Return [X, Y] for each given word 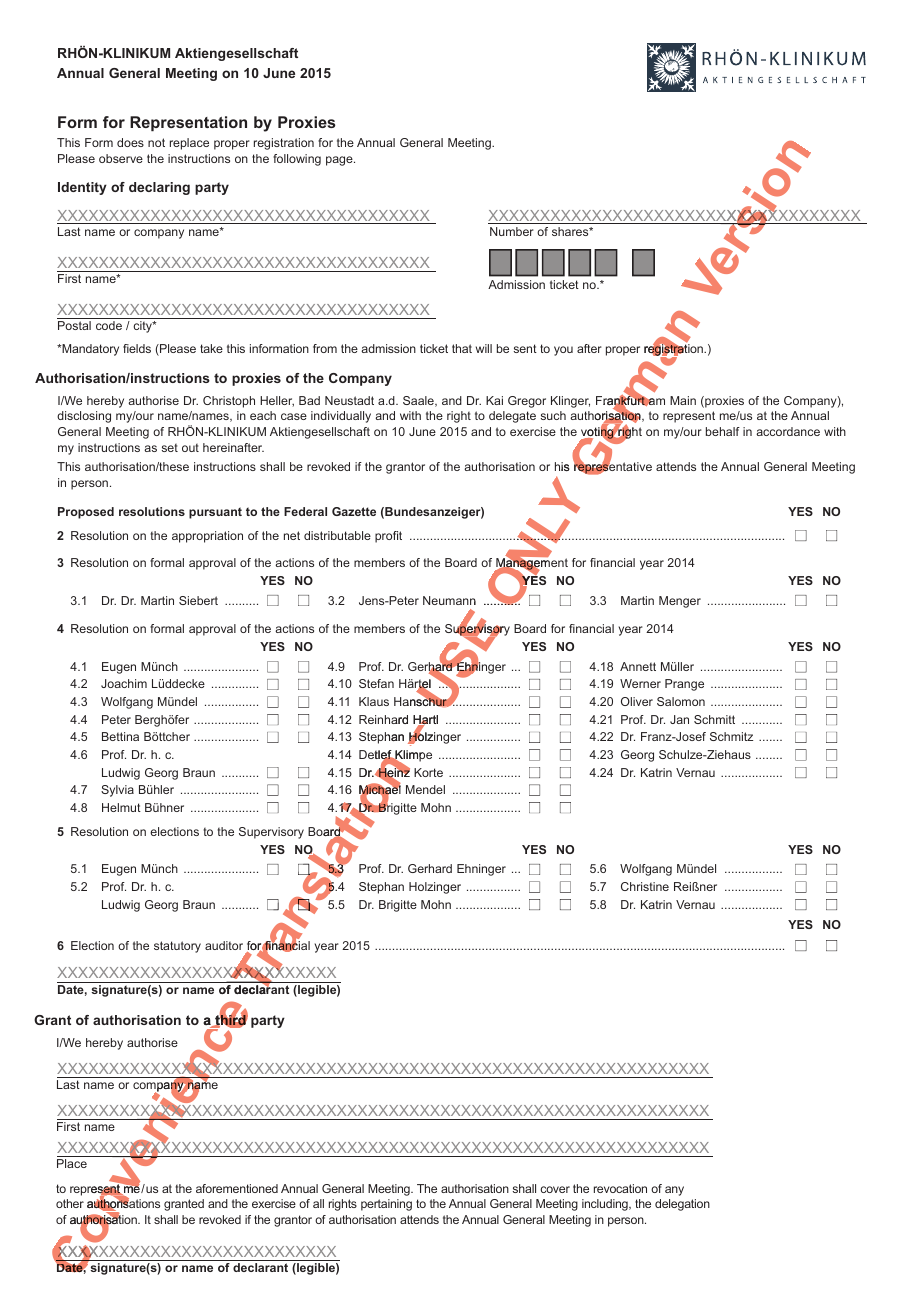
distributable [337, 535]
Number [512, 231]
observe [121, 158]
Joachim [124, 683]
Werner [640, 683]
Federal [305, 511]
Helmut [121, 807]
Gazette [354, 511]
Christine [645, 886]
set [170, 448]
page [340, 161]
